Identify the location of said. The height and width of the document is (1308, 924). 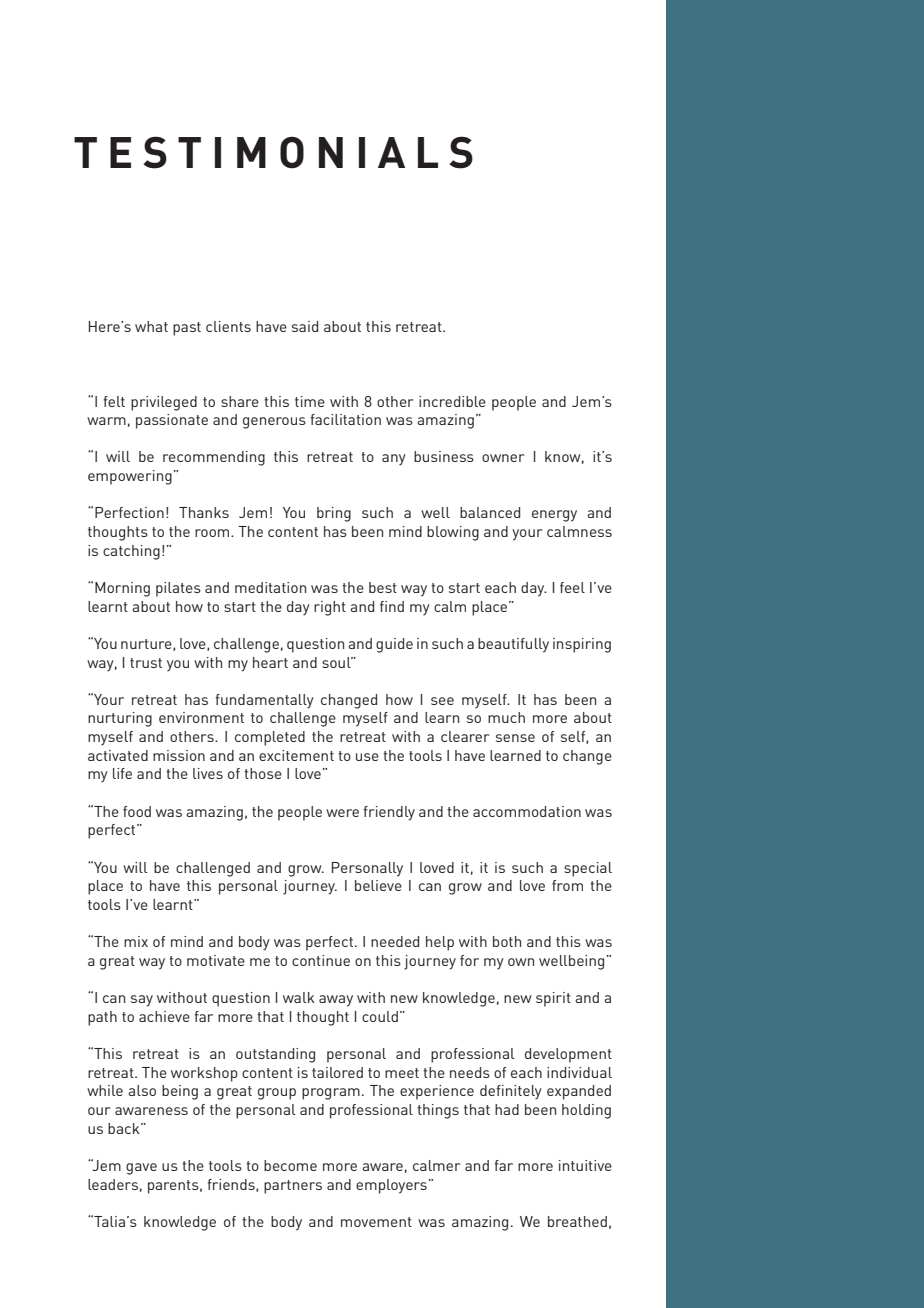
(305, 326).
